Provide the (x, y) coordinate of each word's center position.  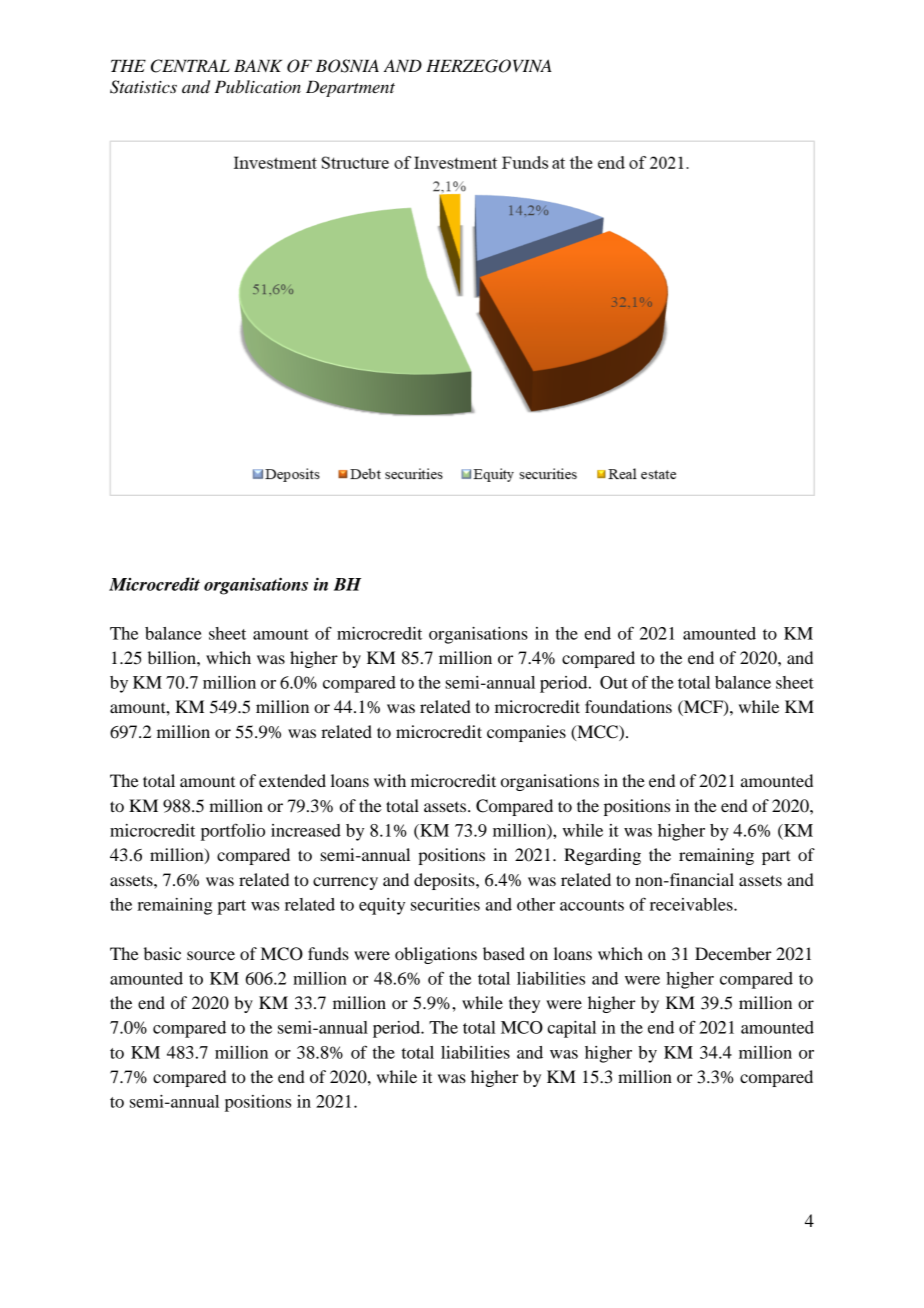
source (211, 955)
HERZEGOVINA (489, 66)
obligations (436, 955)
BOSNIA (347, 66)
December (733, 953)
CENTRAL (190, 66)
